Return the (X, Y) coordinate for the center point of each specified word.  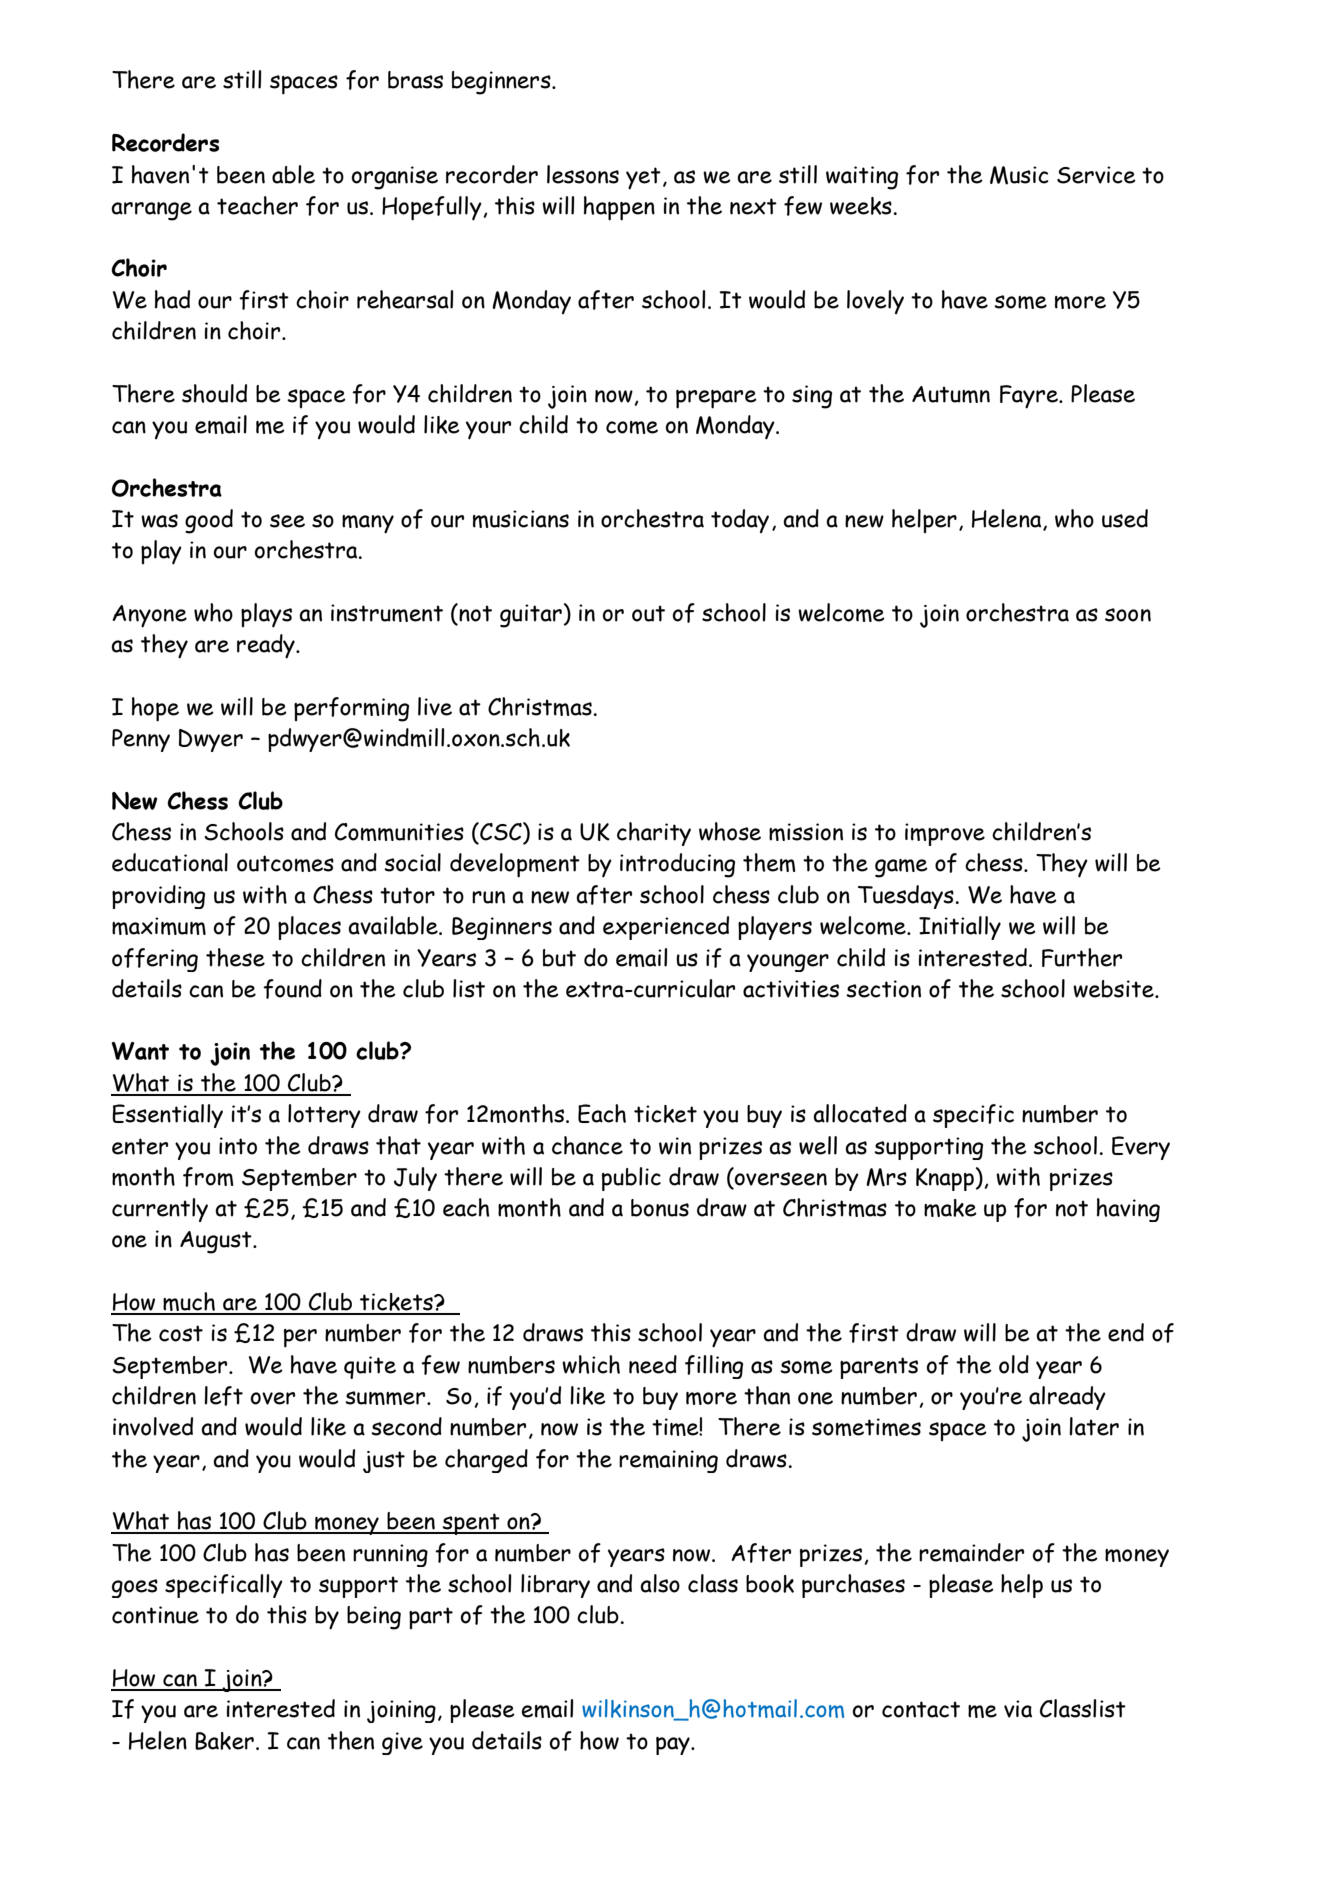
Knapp (945, 1179)
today (740, 521)
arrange (151, 211)
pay (674, 1746)
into (238, 1146)
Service (1096, 175)
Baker (224, 1741)
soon (1128, 615)
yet (643, 178)
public (631, 1179)
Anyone (149, 616)
